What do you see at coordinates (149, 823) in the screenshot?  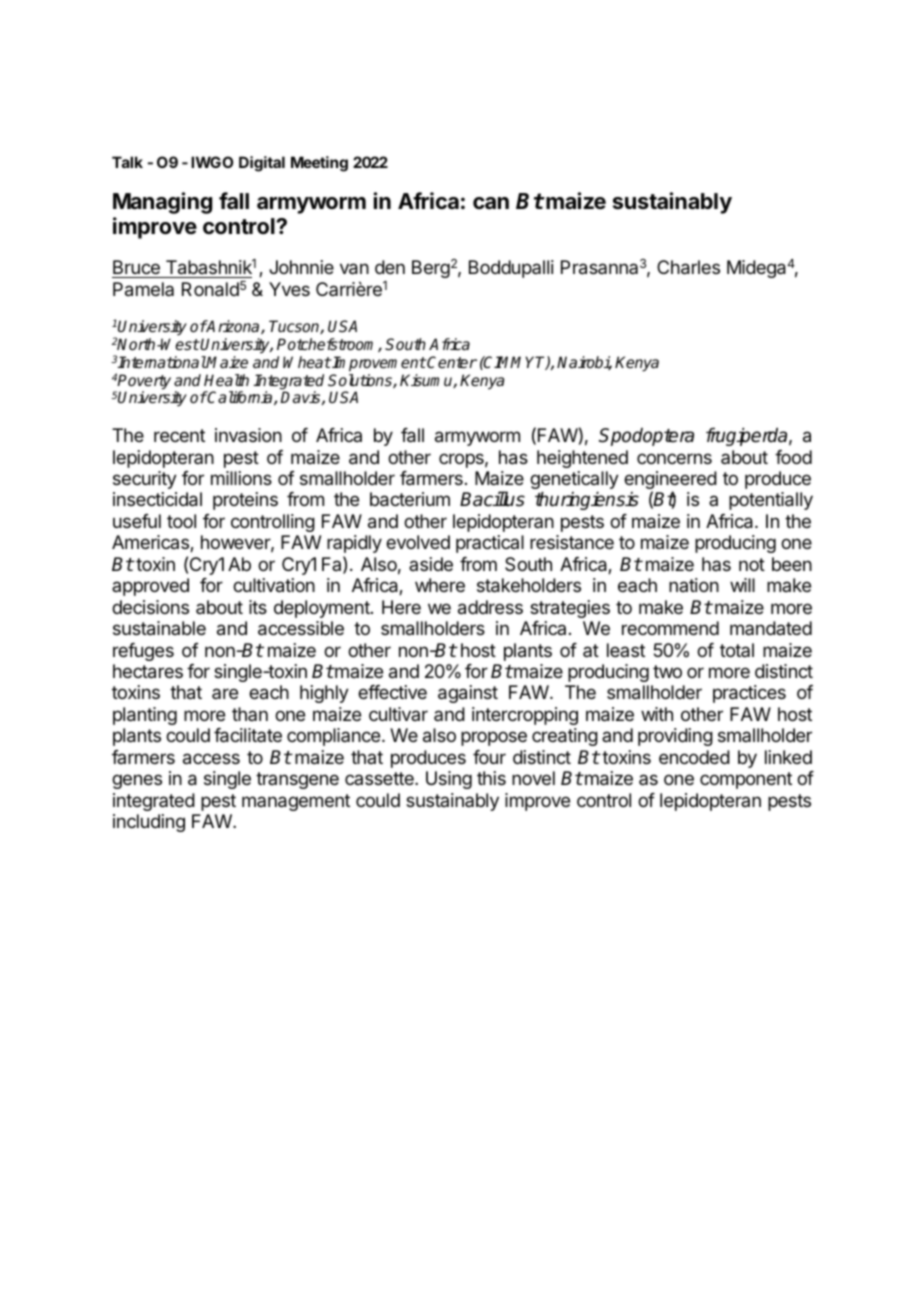 I see `including` at bounding box center [149, 823].
